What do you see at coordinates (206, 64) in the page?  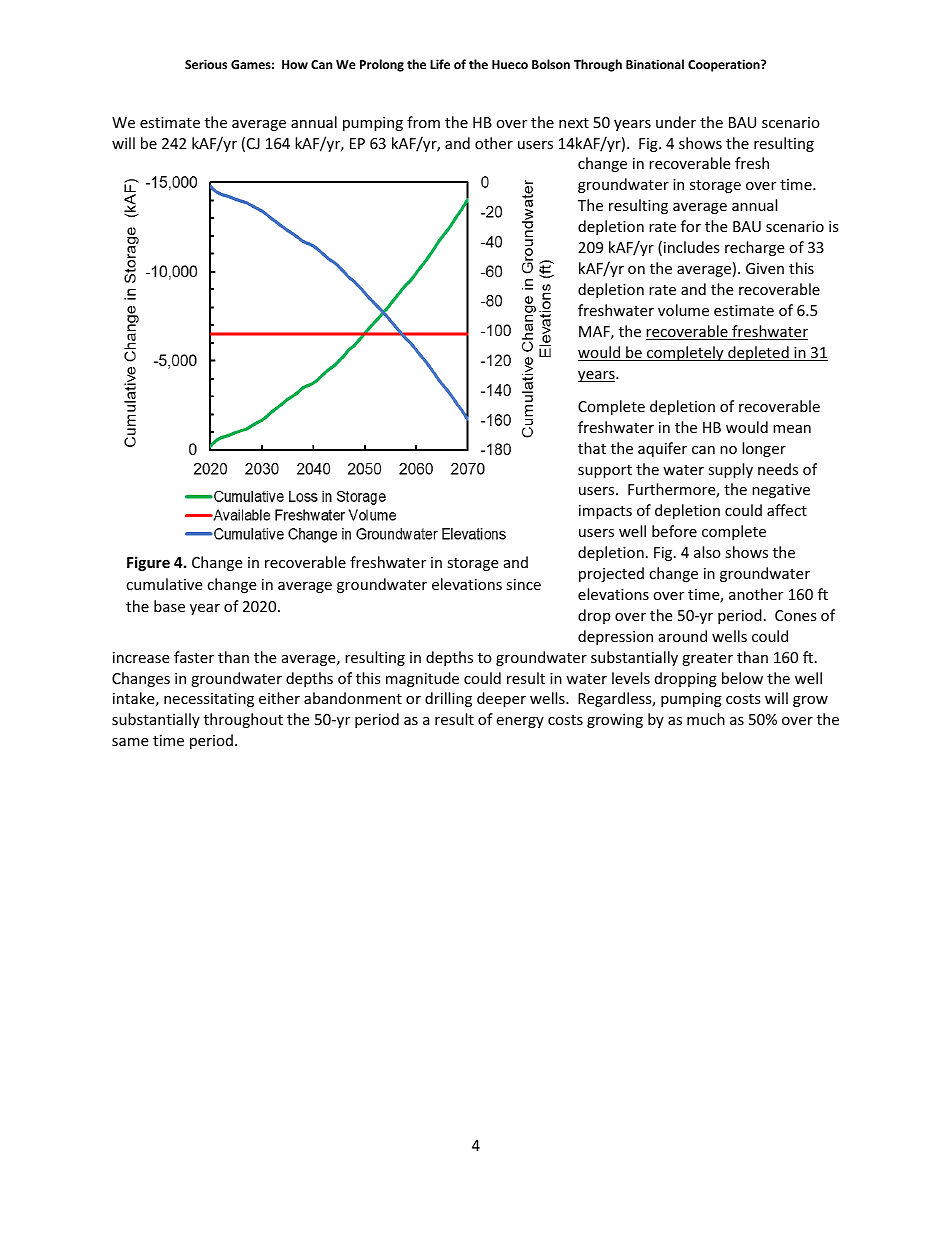 I see `Serious` at bounding box center [206, 64].
